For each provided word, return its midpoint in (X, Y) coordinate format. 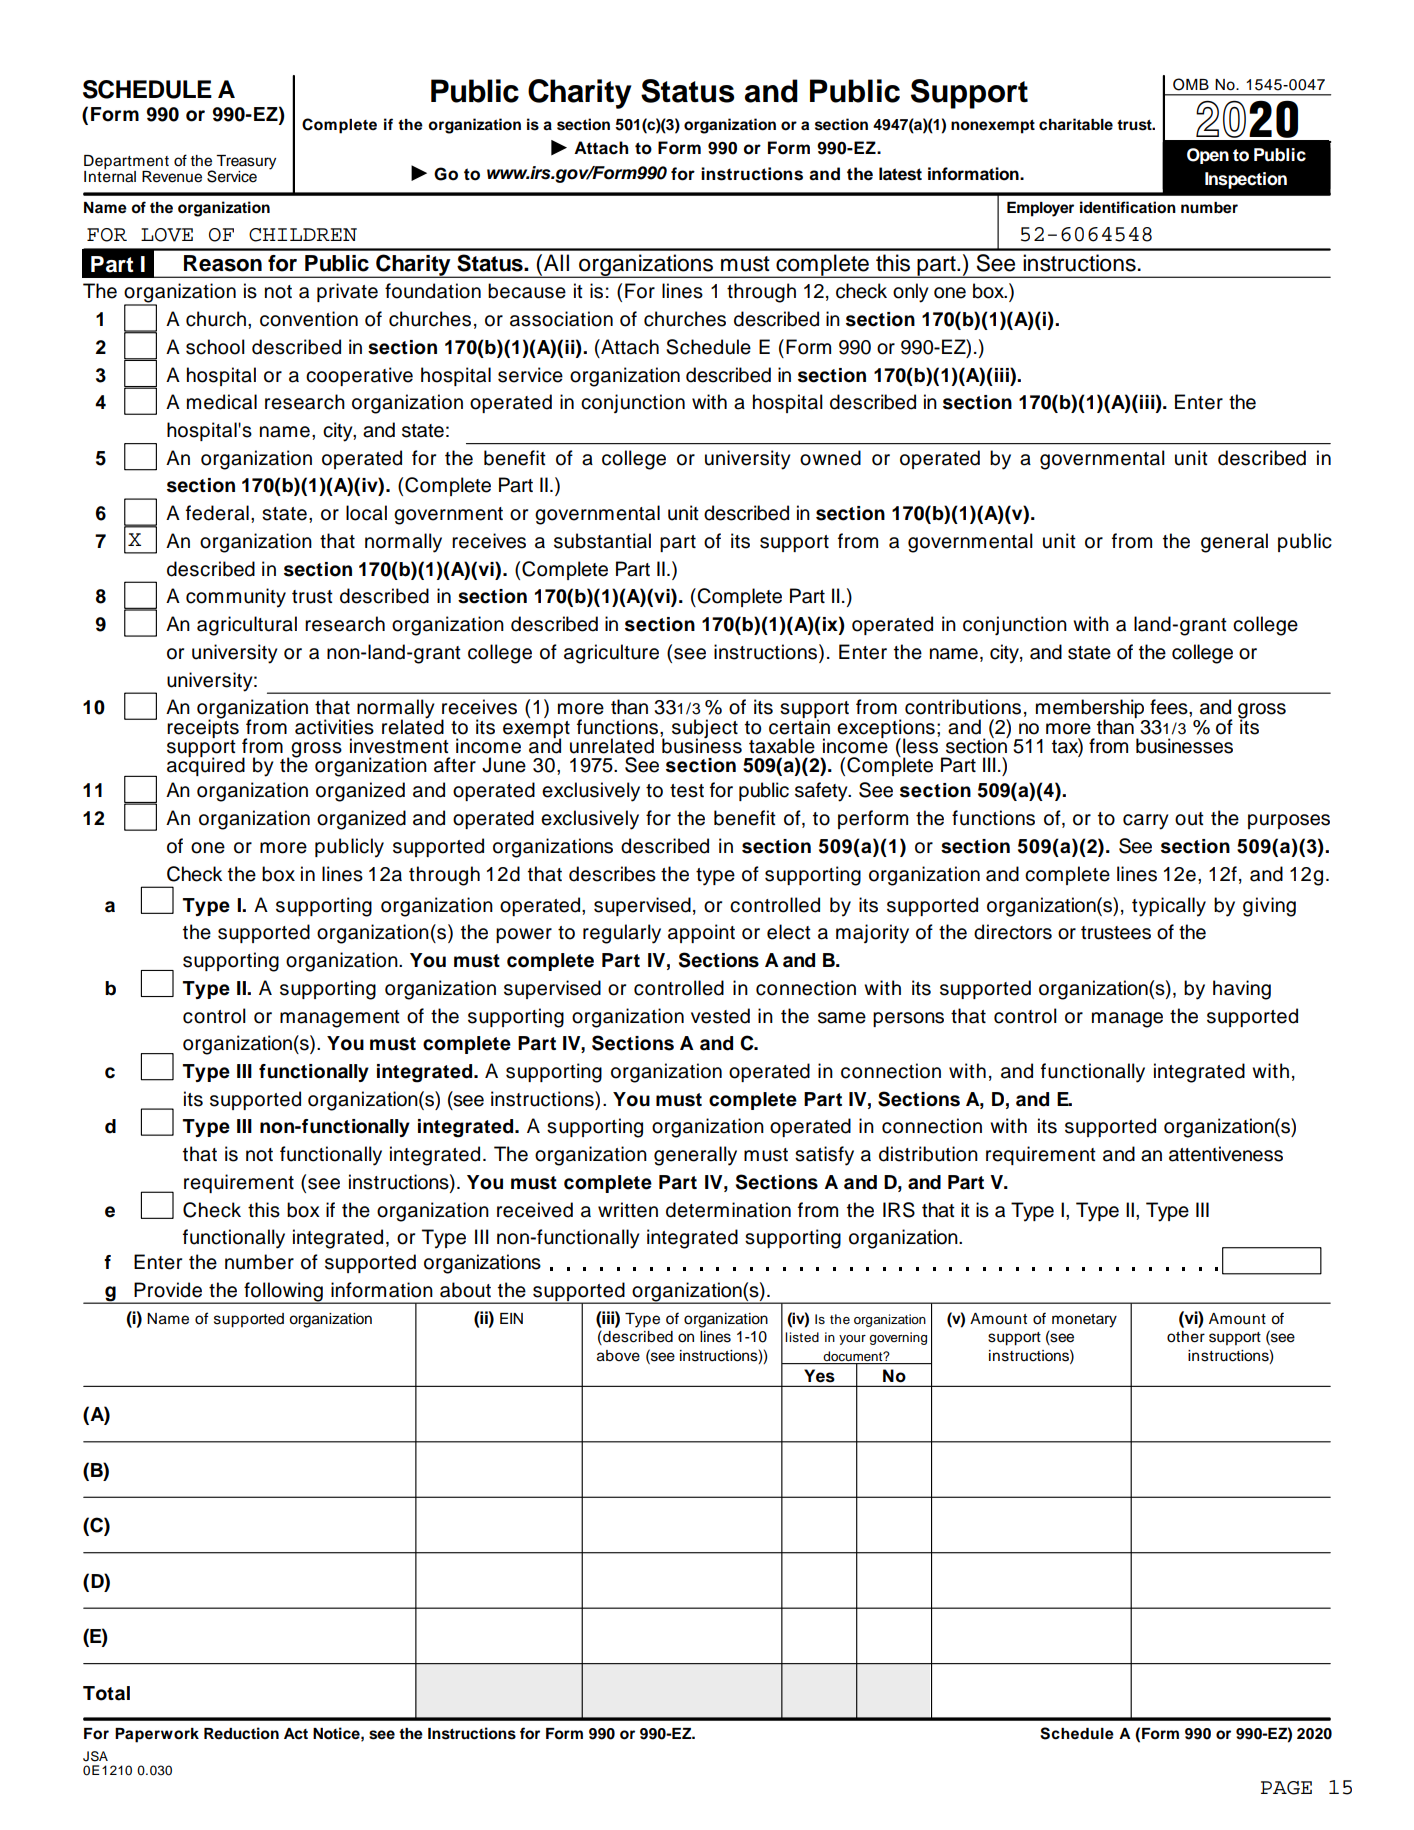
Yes (819, 1375)
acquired (206, 766)
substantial (602, 541)
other (1186, 1337)
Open (1208, 156)
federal (217, 513)
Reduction (241, 1733)
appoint (701, 933)
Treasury (246, 163)
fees (1170, 707)
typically (1169, 907)
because (527, 291)
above (618, 1356)
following (283, 1293)
